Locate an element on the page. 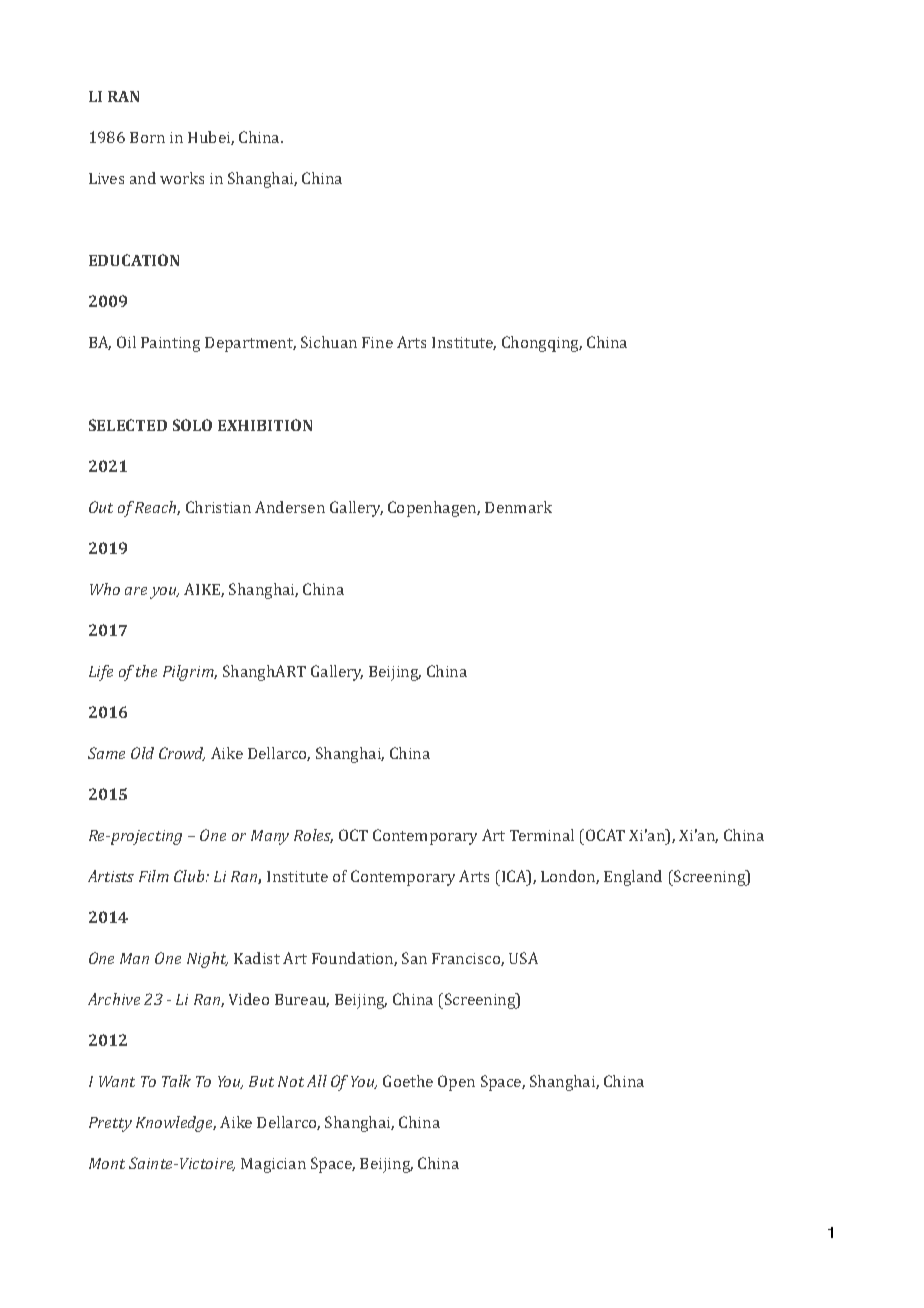 Image resolution: width=924 pixels, height=1308 pixels. Knowledge is located at coordinates (176, 1124).
